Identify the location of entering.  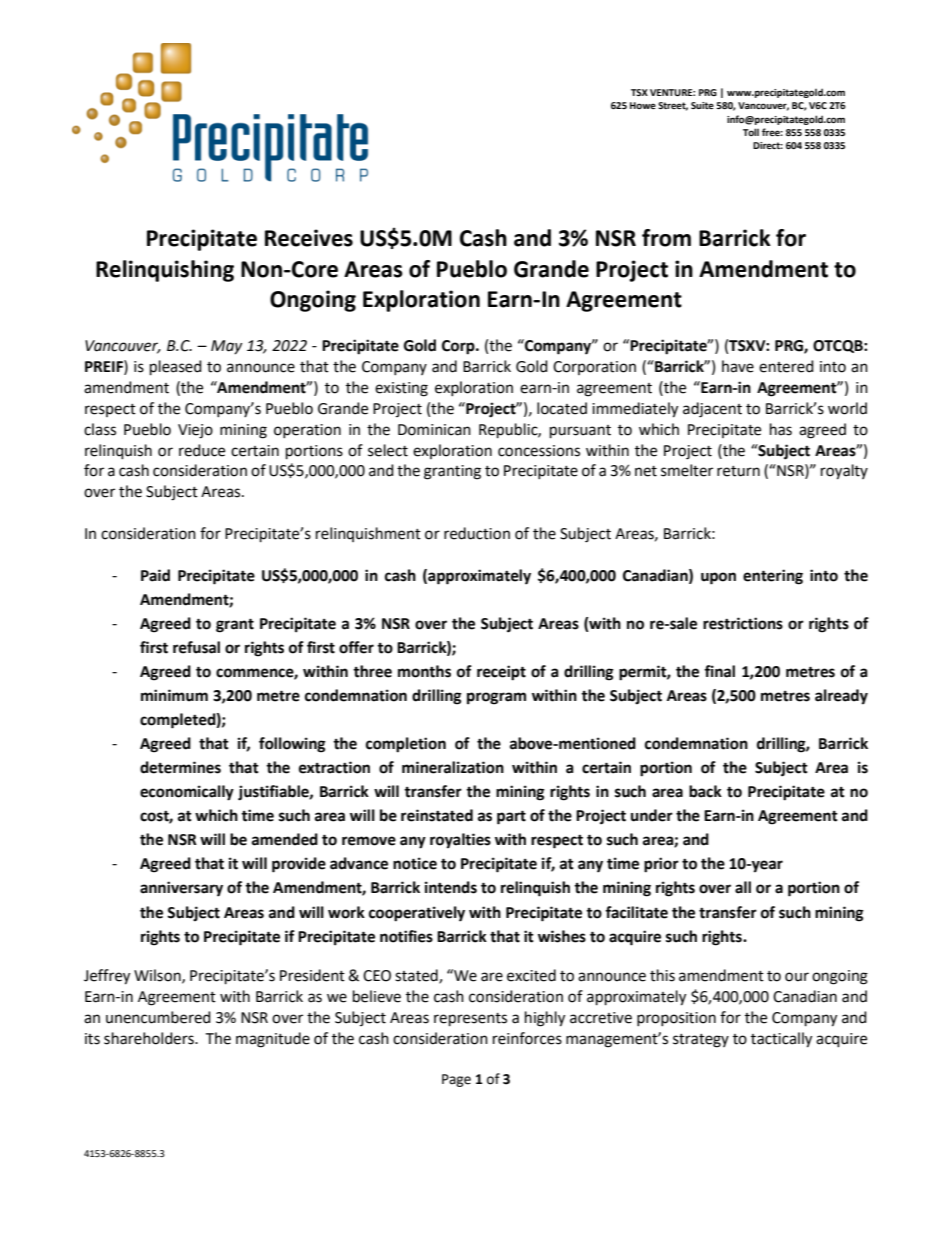
(773, 577).
